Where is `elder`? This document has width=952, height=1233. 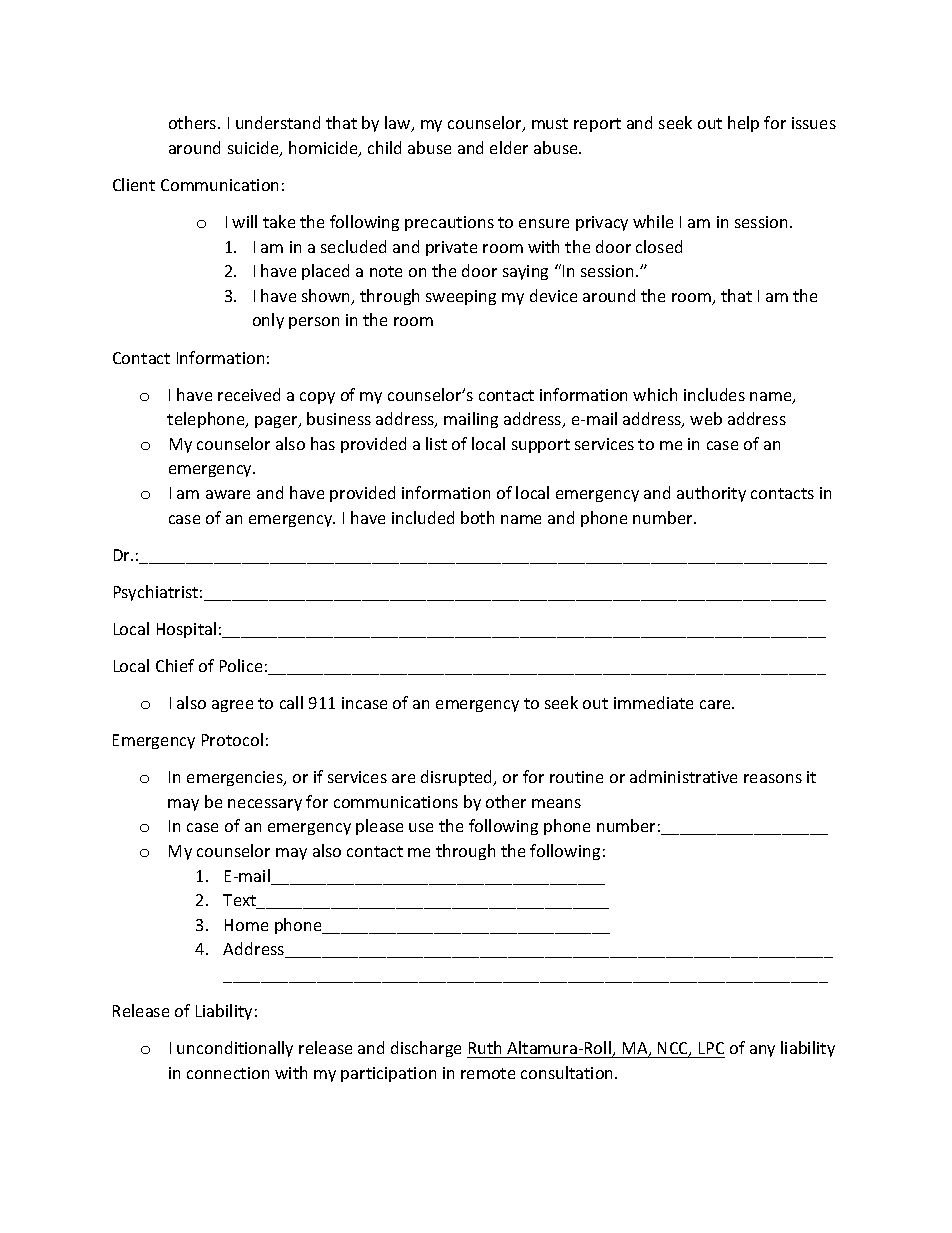
elder is located at coordinates (509, 147).
